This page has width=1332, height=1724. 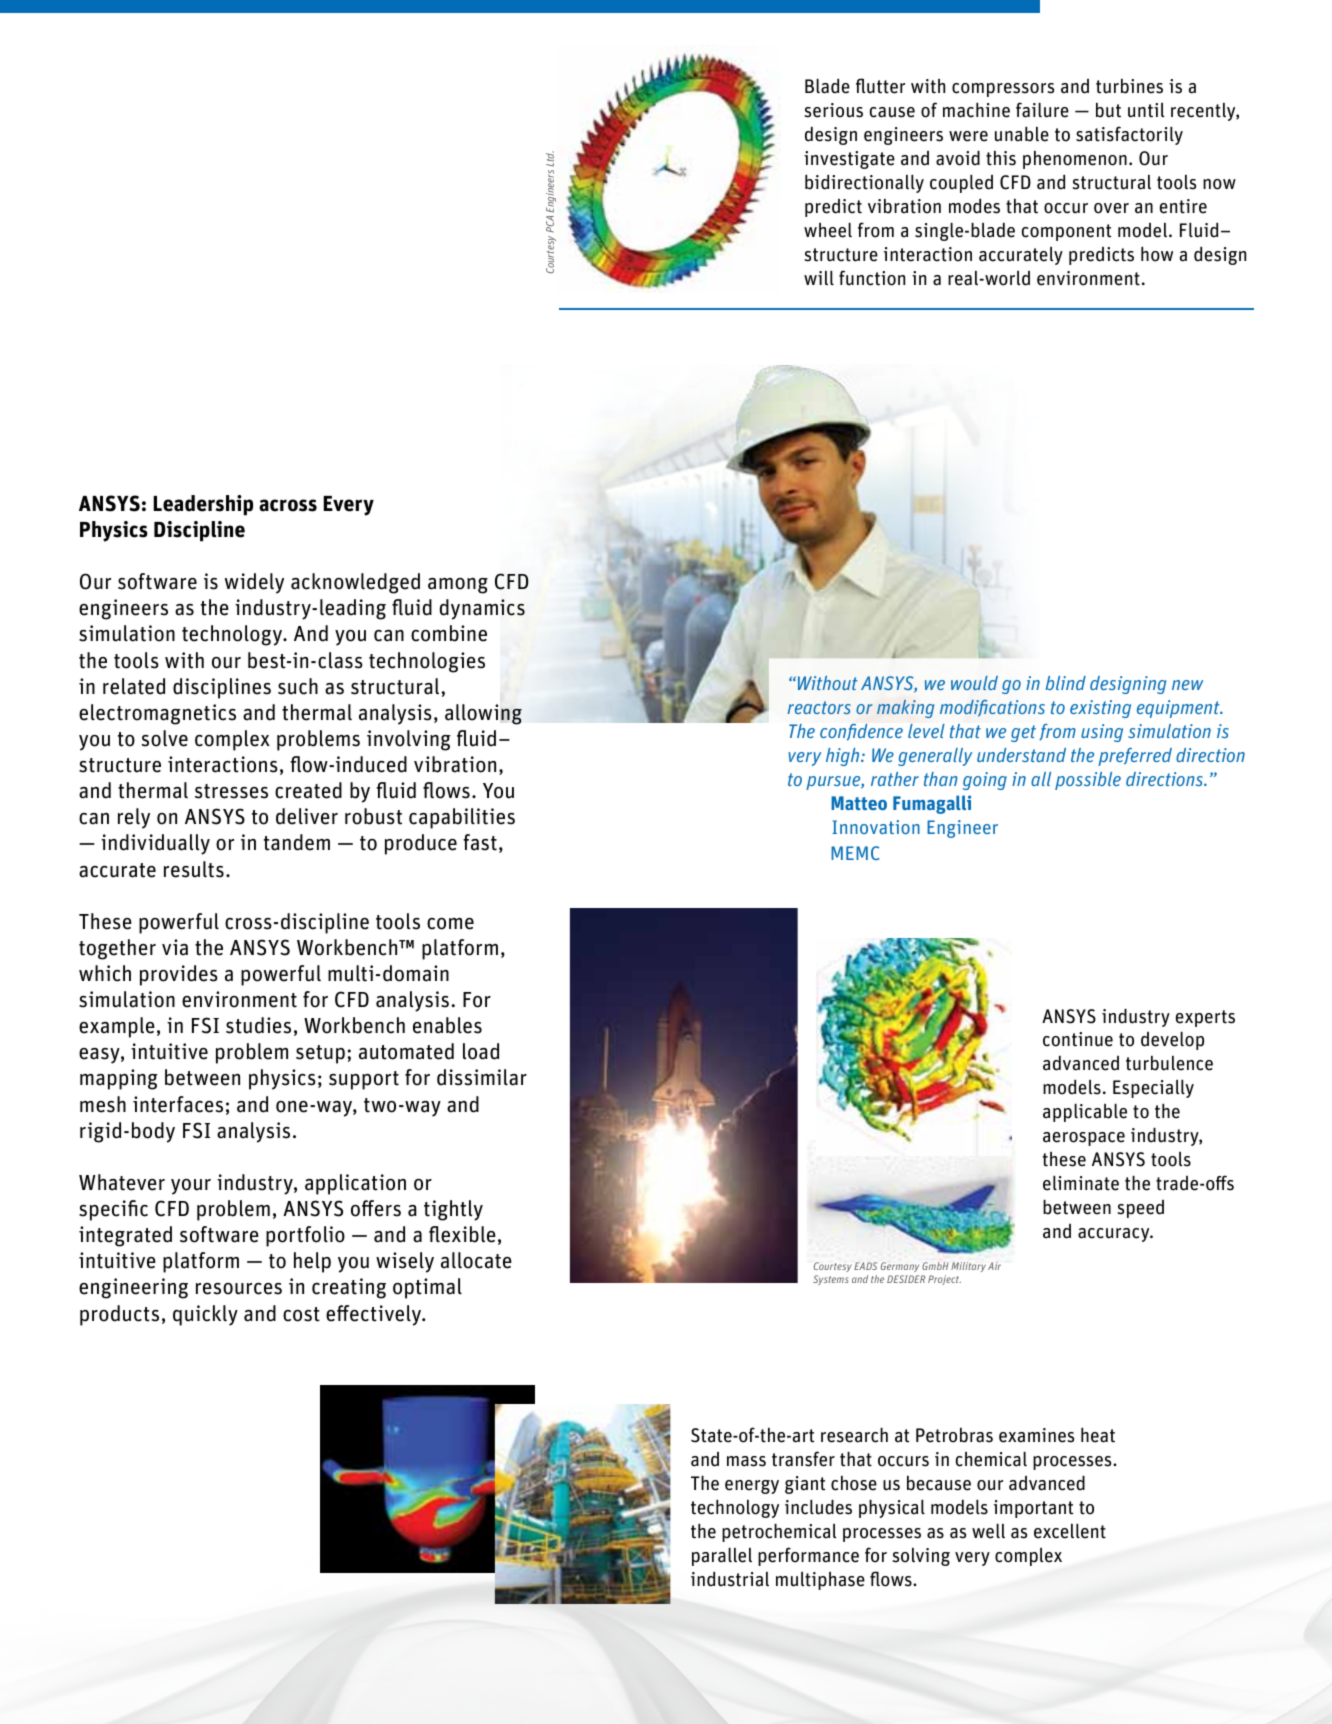 I want to click on Leadership, so click(x=203, y=505).
